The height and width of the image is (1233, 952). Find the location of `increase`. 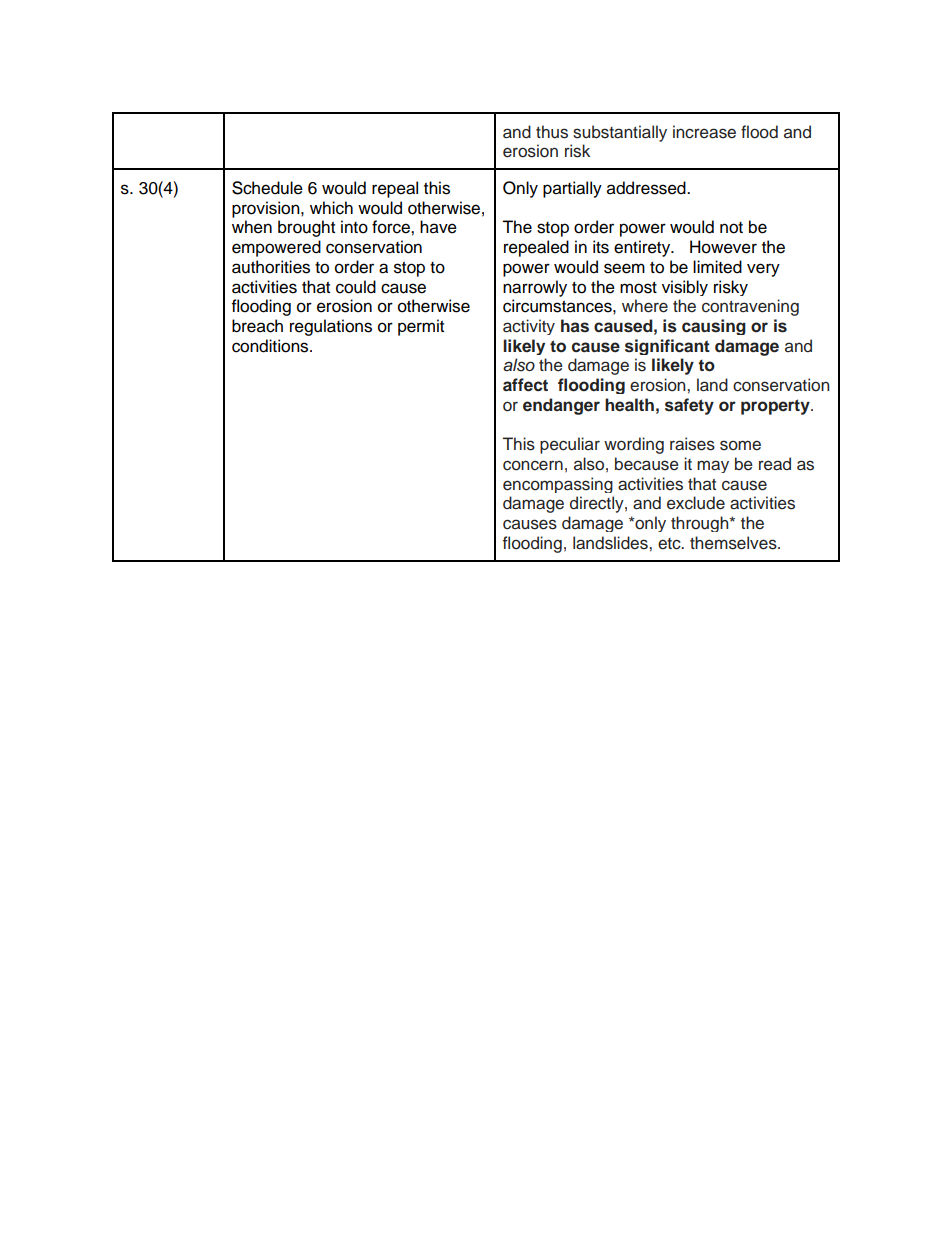

increase is located at coordinates (704, 132).
